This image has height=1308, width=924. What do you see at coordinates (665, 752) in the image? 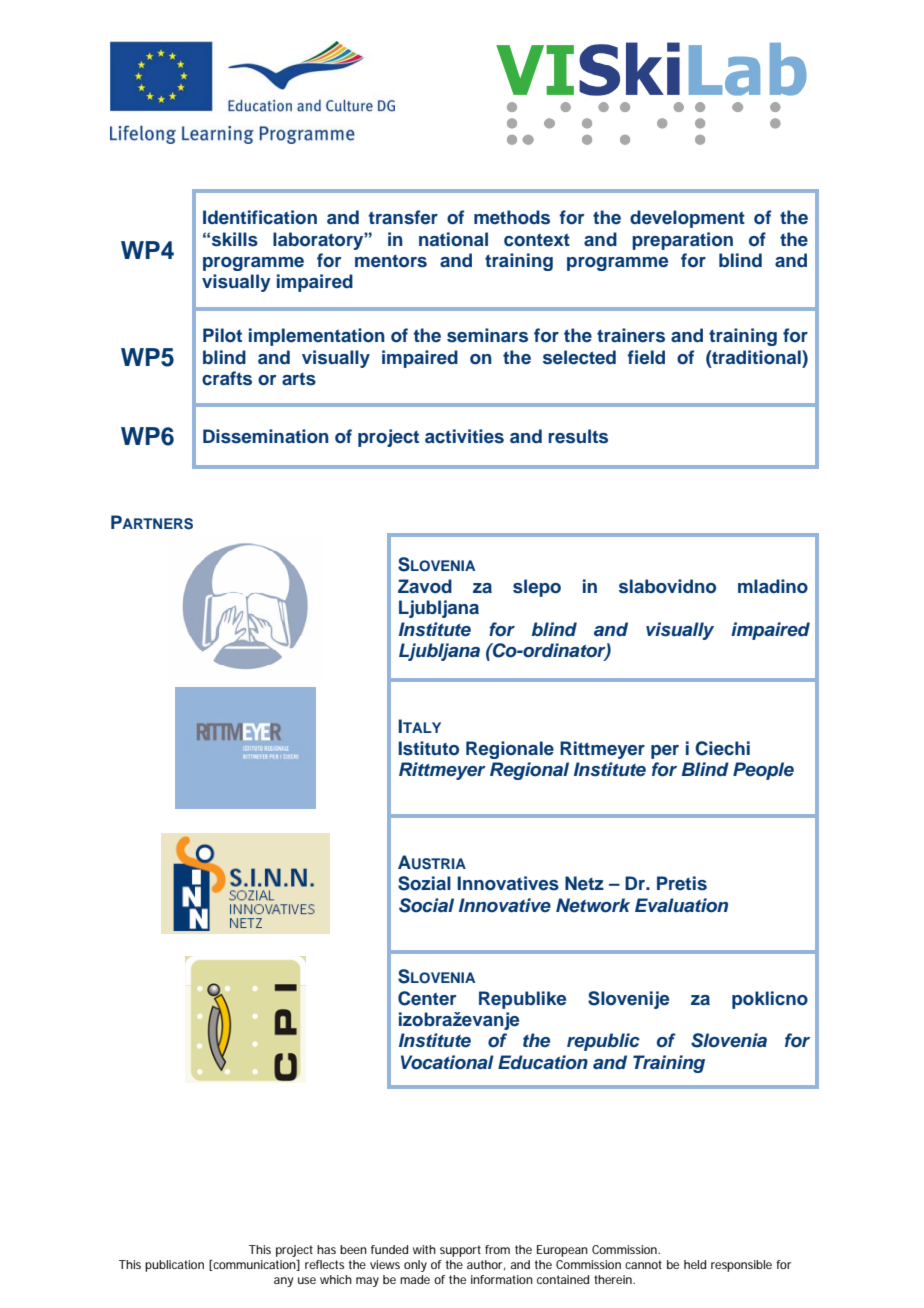
I see `per` at bounding box center [665, 752].
